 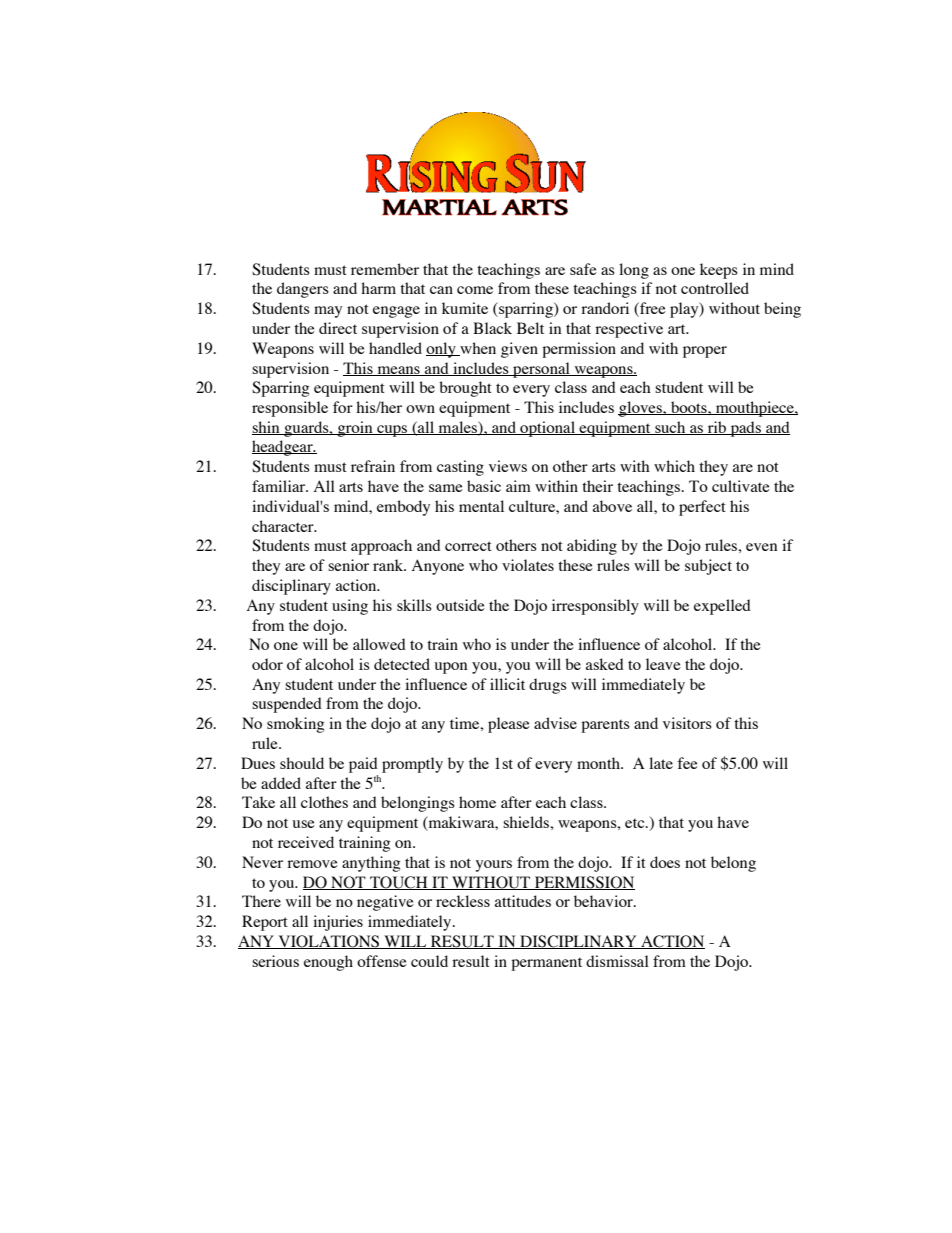 What do you see at coordinates (702, 508) in the screenshot?
I see `perfect` at bounding box center [702, 508].
